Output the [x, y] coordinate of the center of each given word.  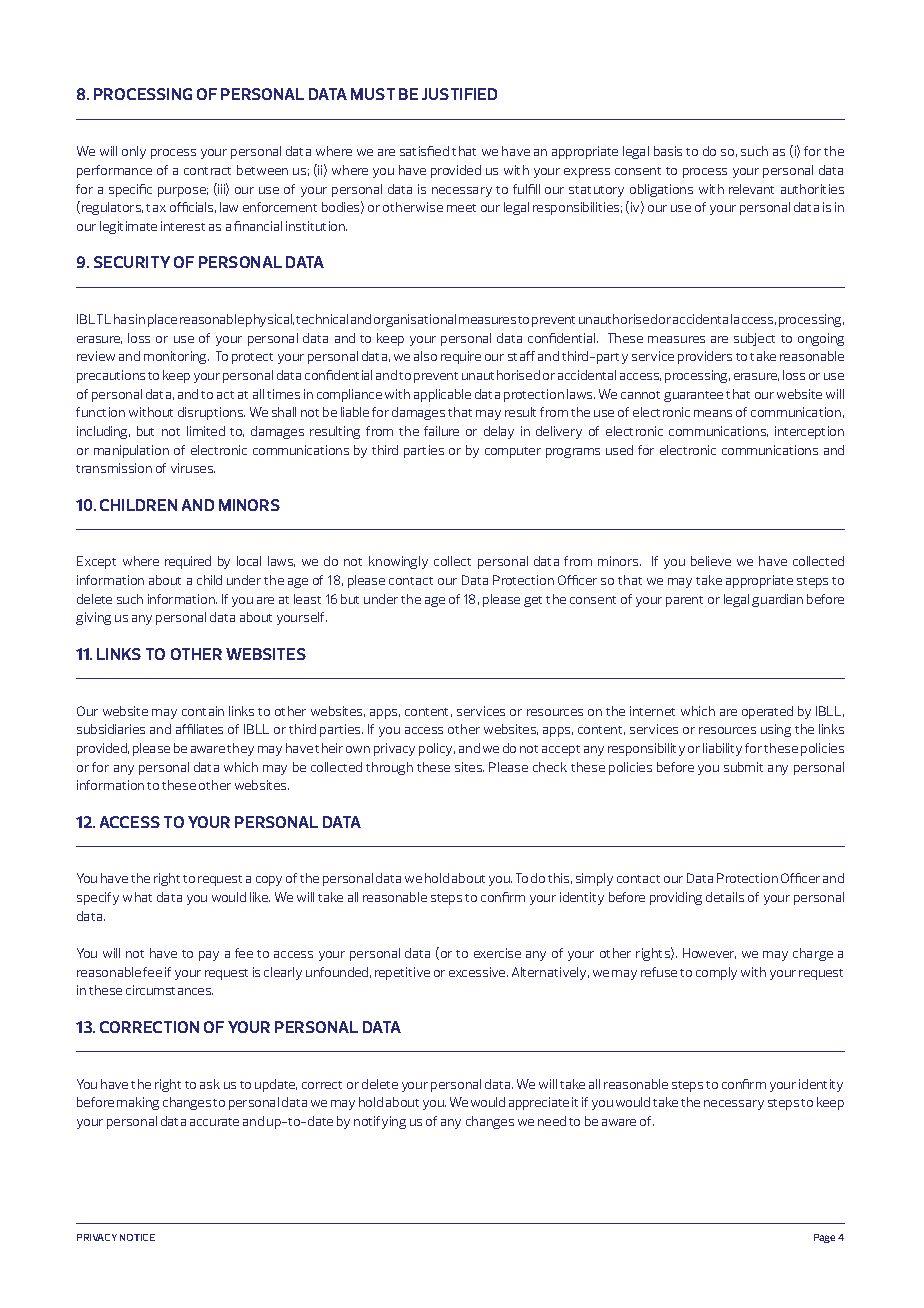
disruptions [211, 413]
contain [203, 711]
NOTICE [137, 1237]
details [725, 897]
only [134, 152]
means [713, 413]
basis [668, 151]
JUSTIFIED [459, 94]
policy [437, 749]
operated [767, 712]
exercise [497, 953]
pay [209, 956]
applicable [442, 395]
